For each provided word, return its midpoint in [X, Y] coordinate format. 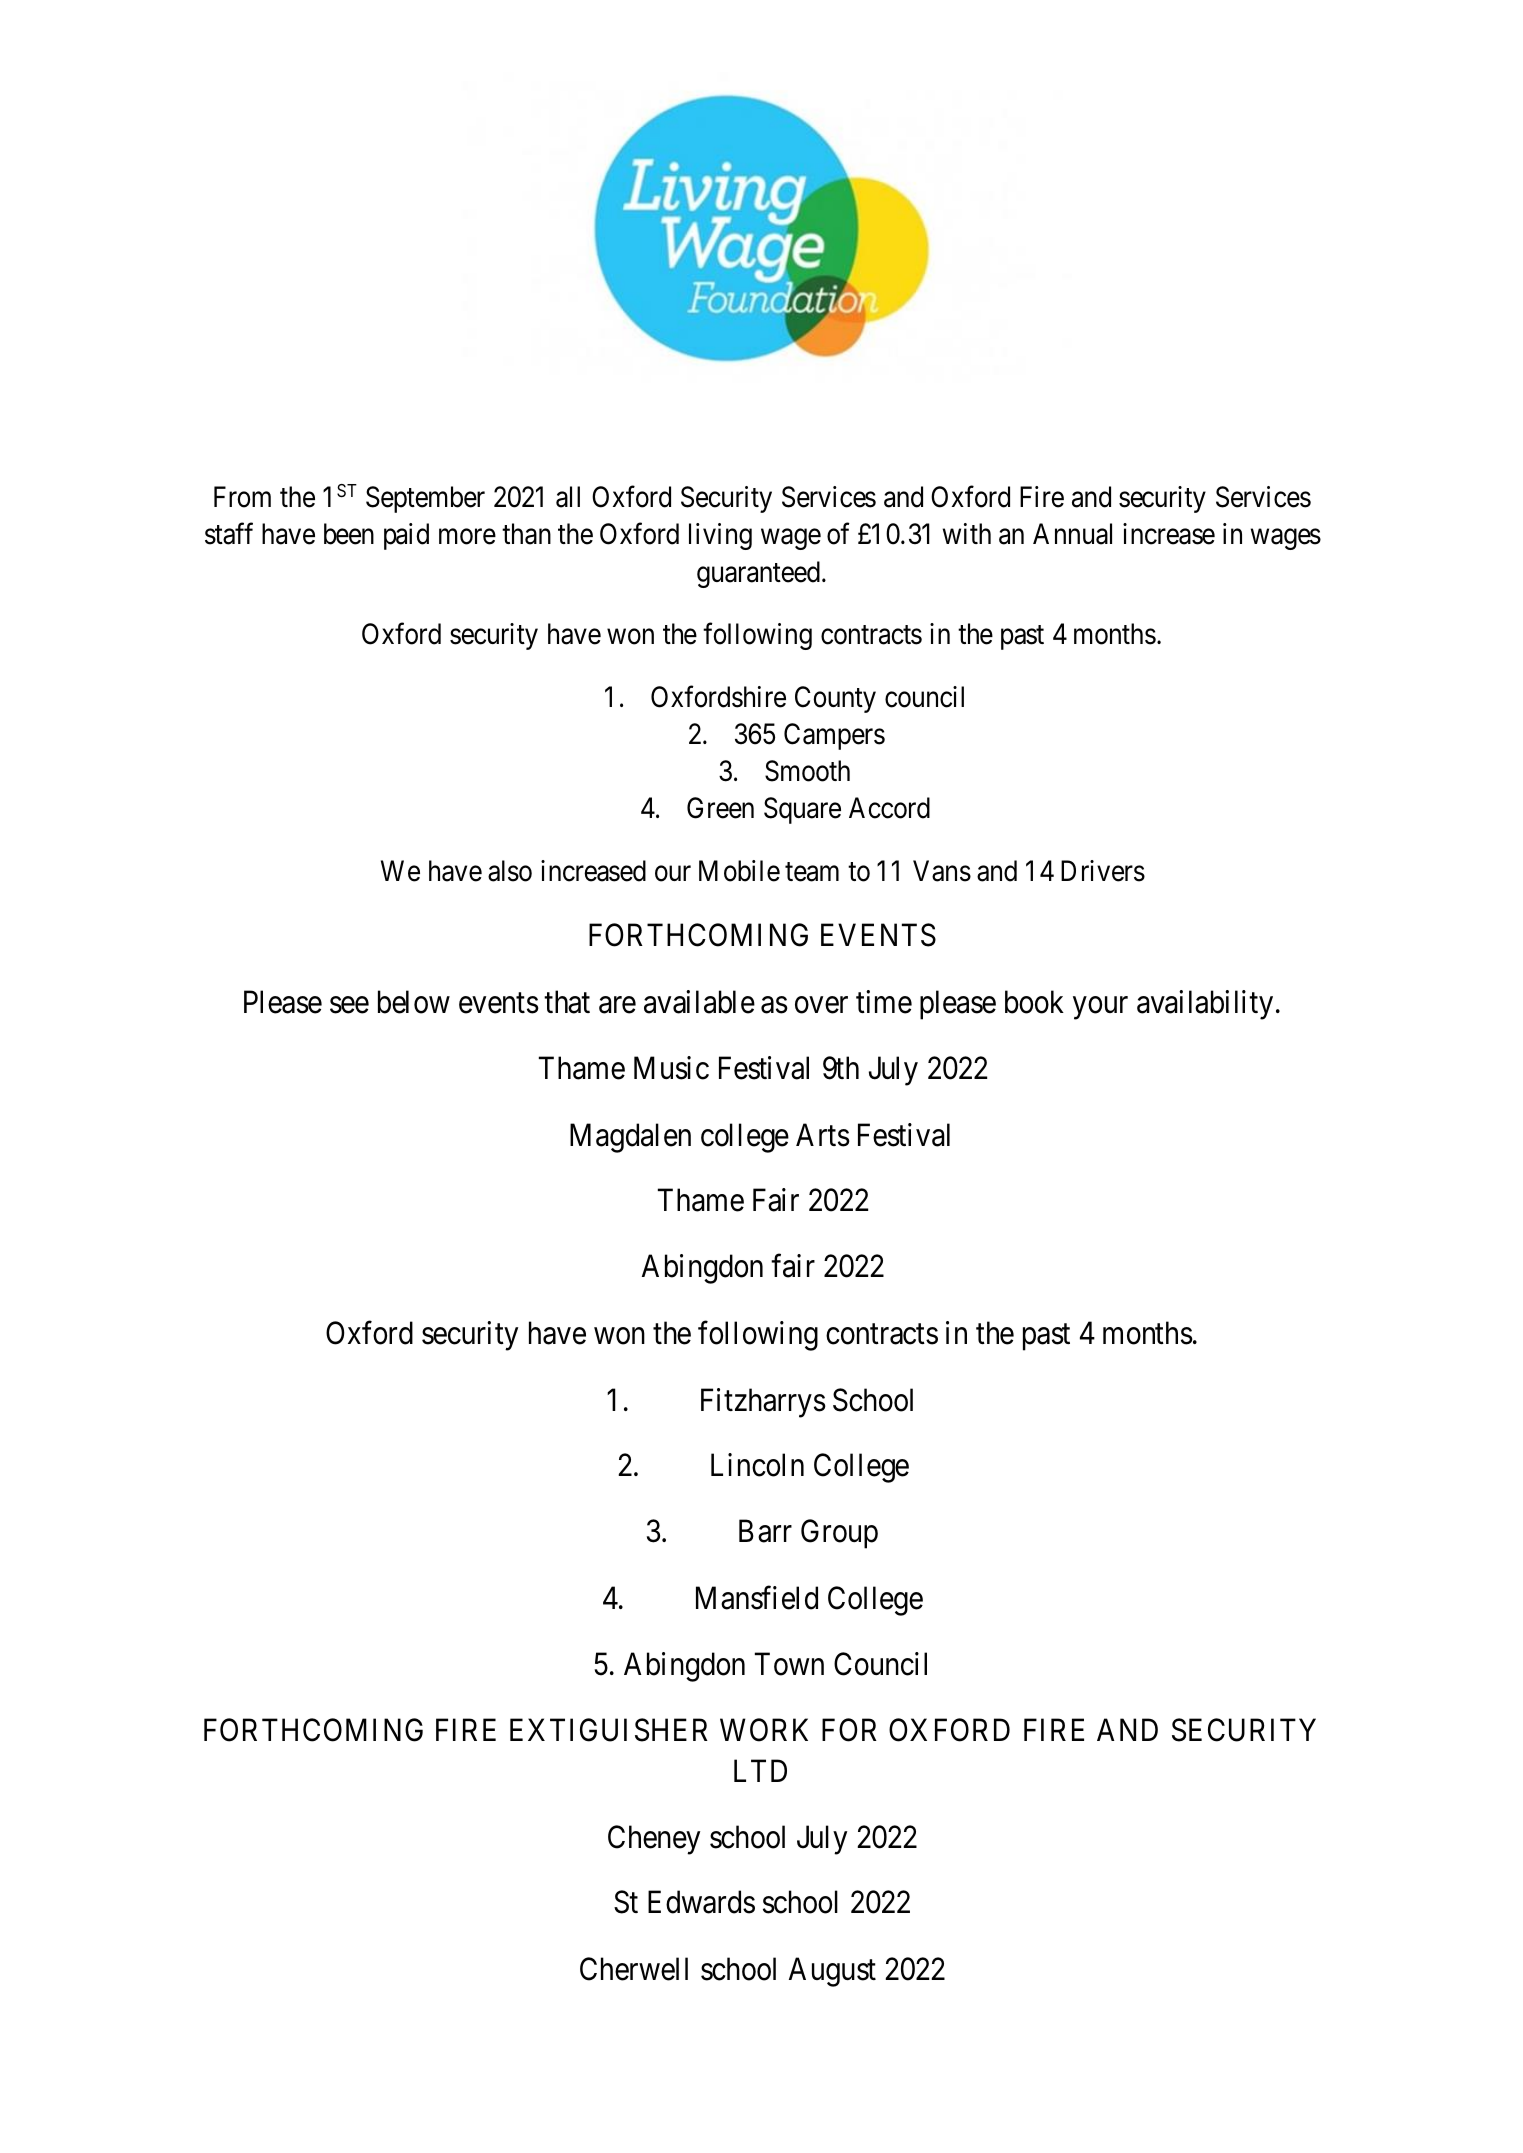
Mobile [739, 871]
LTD [760, 1770]
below [414, 1002]
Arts [823, 1135]
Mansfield [757, 1598]
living [720, 536]
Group [839, 1534]
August [832, 1972]
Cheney [654, 1840]
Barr [765, 1531]
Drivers [1103, 871]
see [349, 1005]
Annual [1072, 534]
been [349, 534]
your [1100, 1008]
